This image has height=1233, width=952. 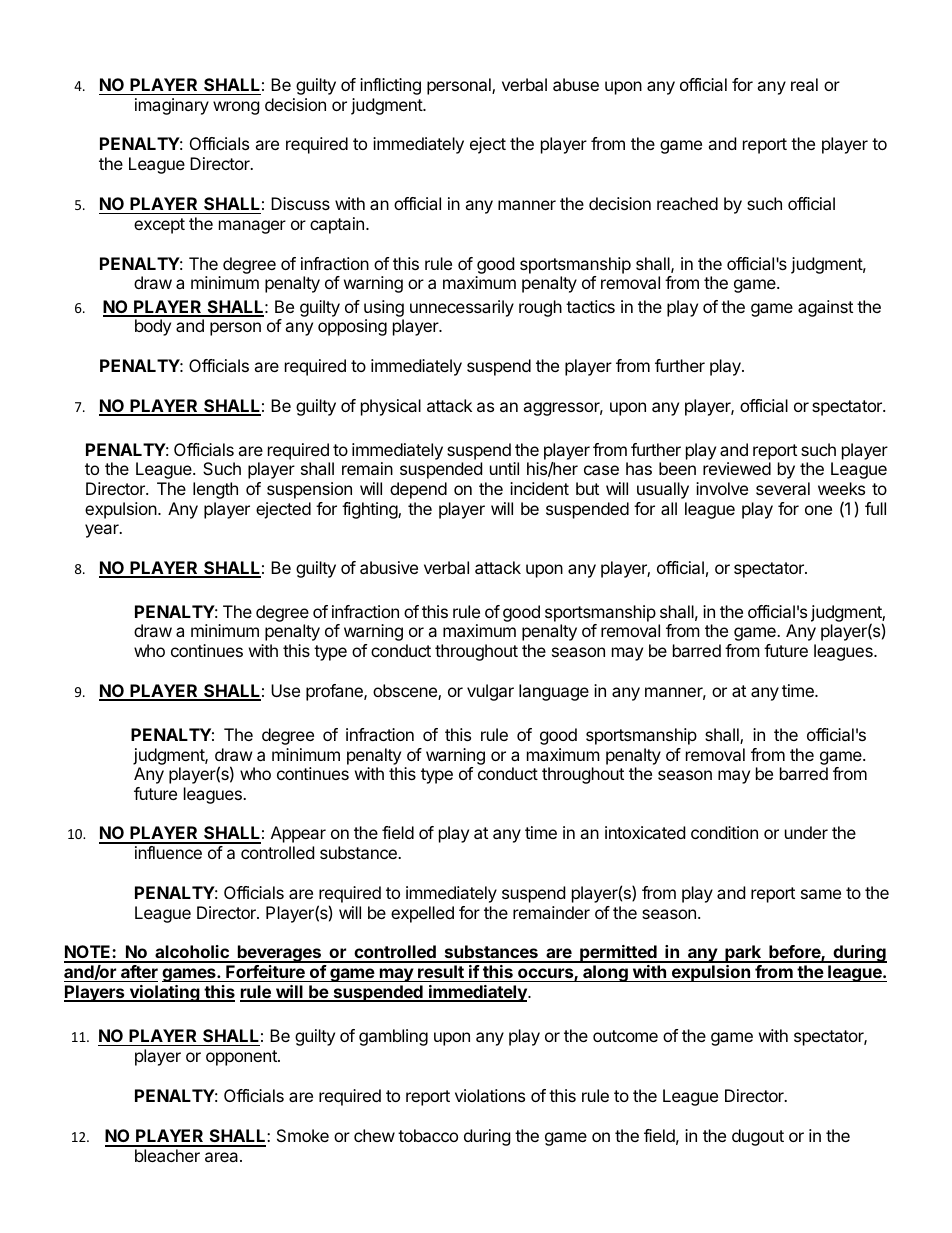 What do you see at coordinates (804, 84) in the image?
I see `real` at bounding box center [804, 84].
